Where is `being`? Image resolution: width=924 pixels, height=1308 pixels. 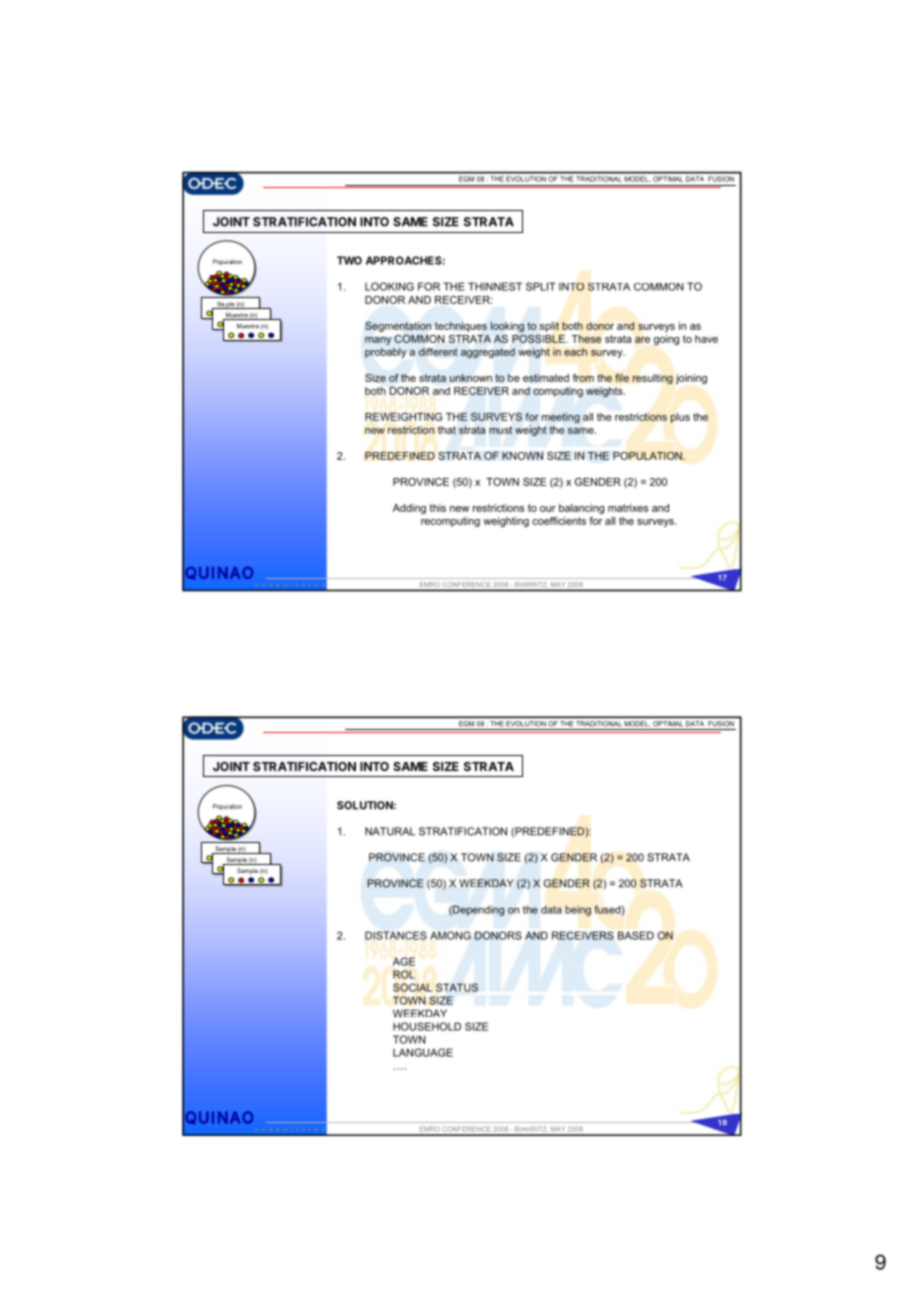
being is located at coordinates (578, 910).
